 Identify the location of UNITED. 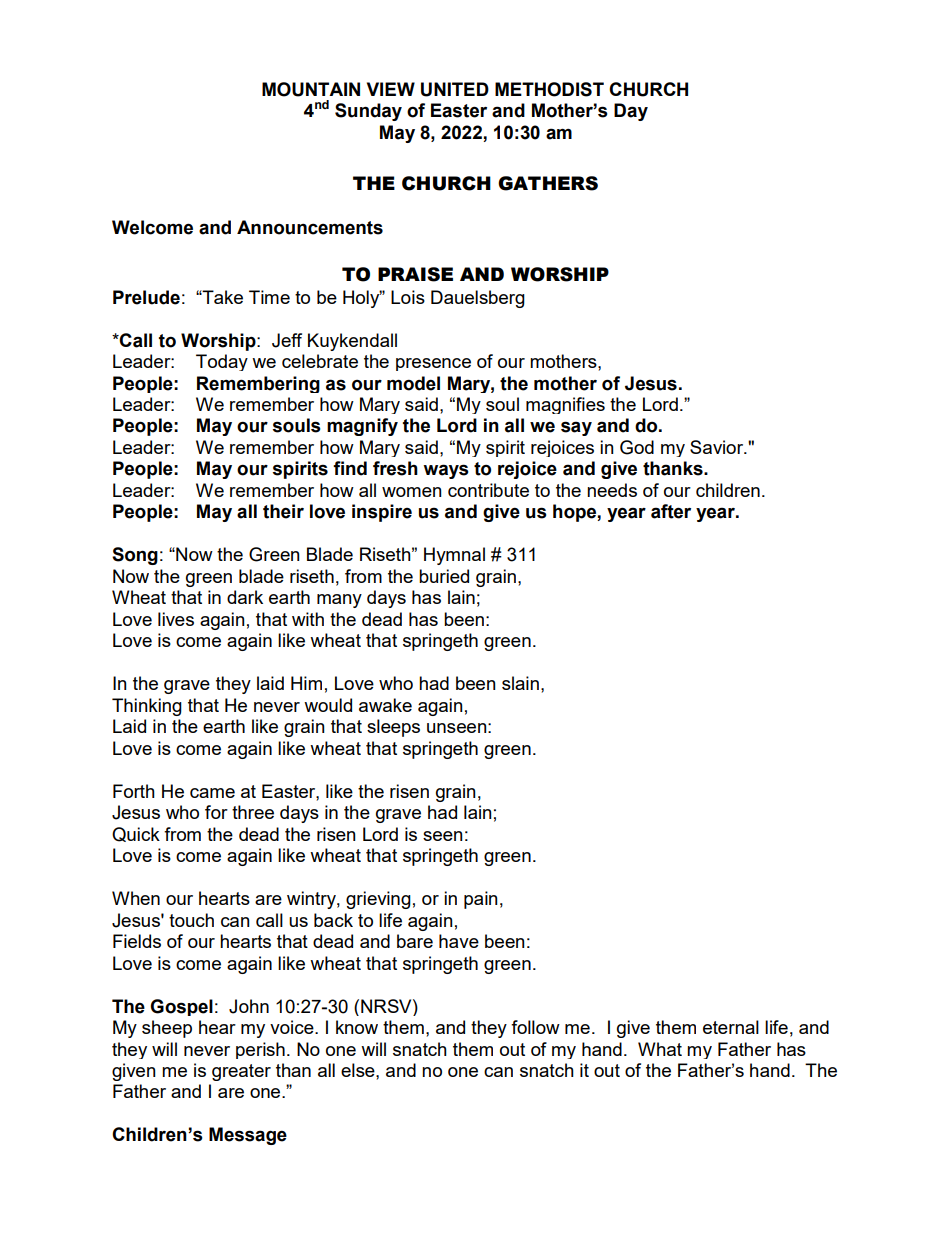
(455, 89).
